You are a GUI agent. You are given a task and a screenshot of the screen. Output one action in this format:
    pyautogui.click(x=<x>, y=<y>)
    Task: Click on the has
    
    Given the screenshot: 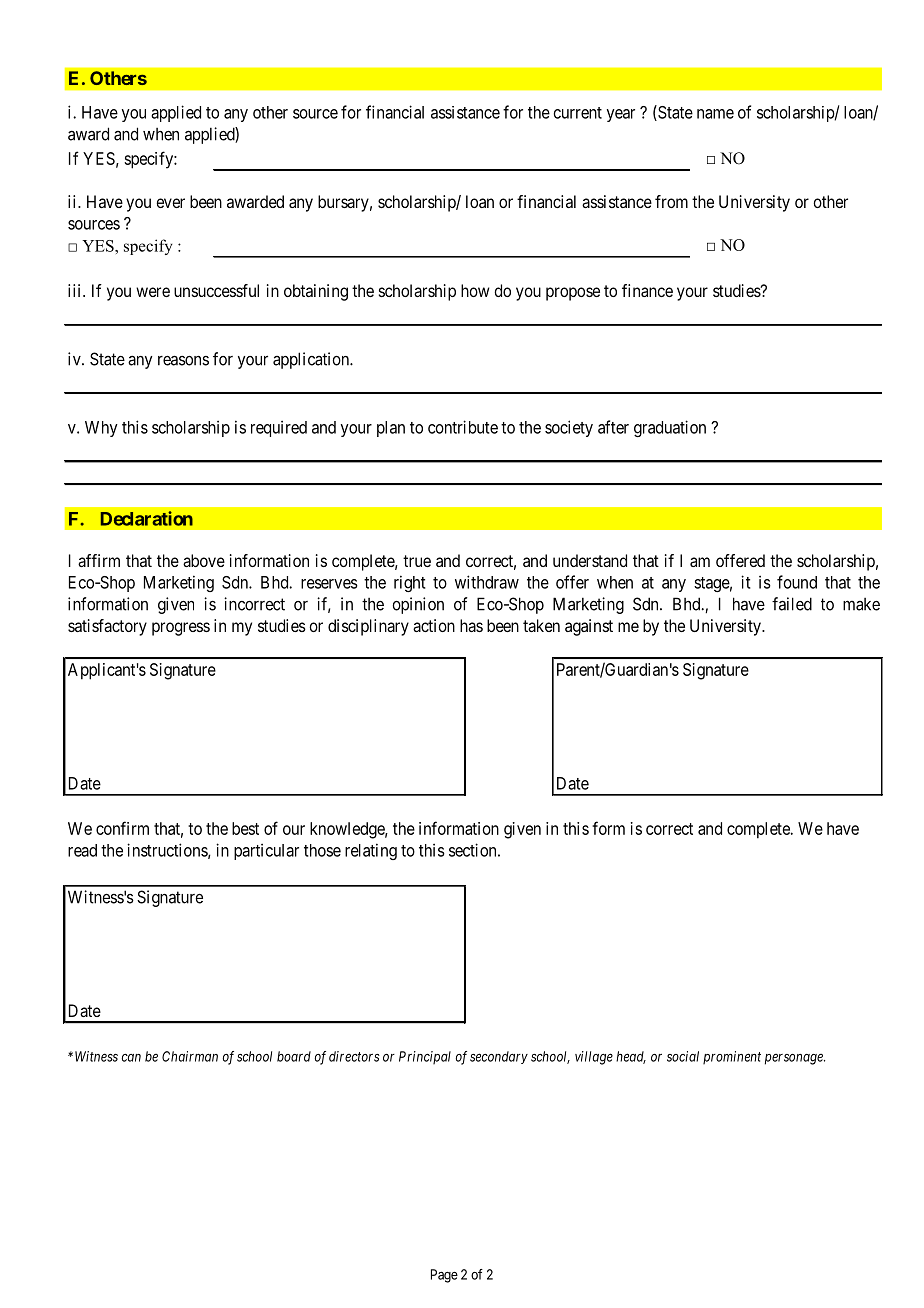 What is the action you would take?
    pyautogui.click(x=471, y=625)
